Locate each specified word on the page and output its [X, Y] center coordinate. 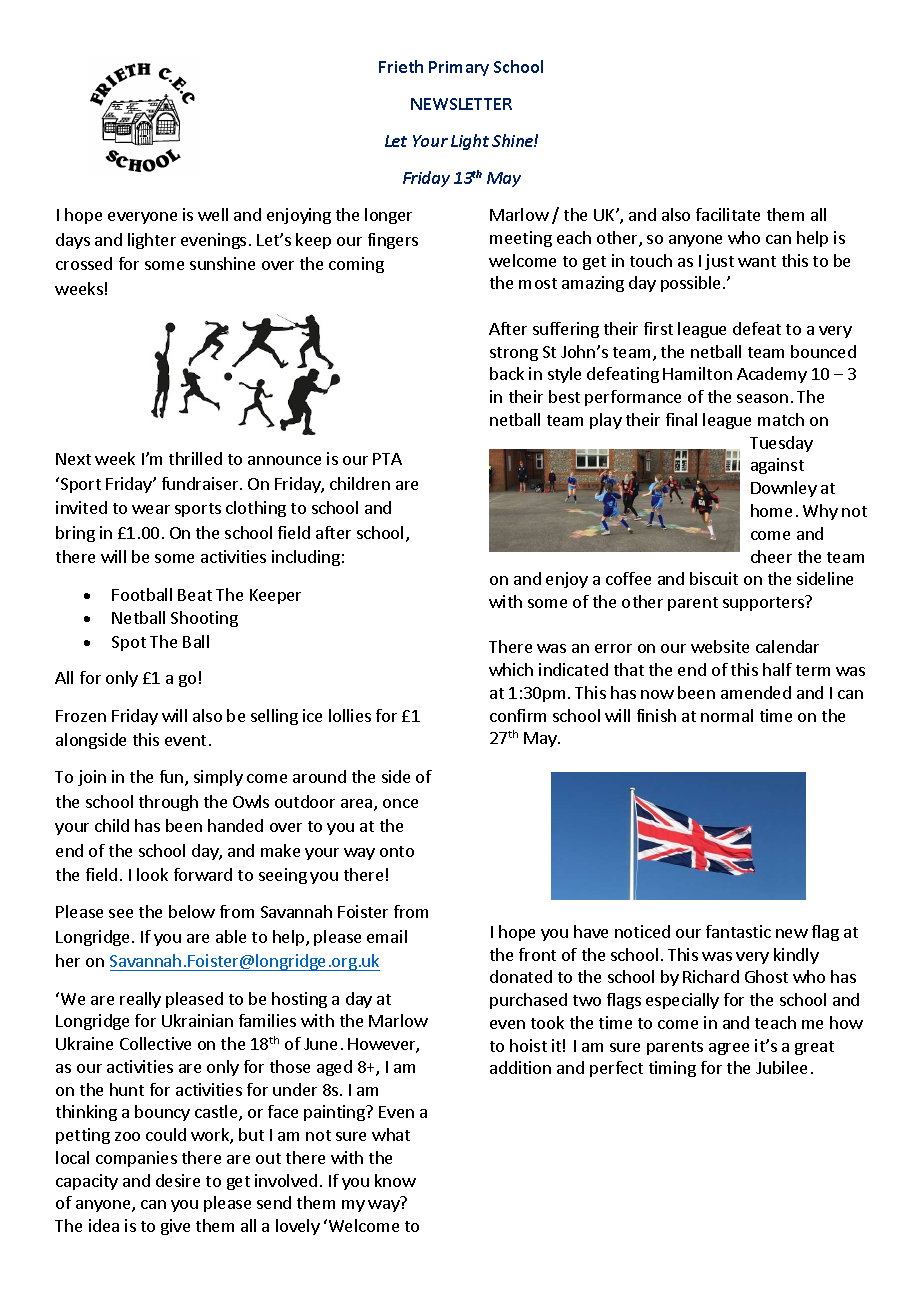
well [213, 214]
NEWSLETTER [461, 104]
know [395, 1180]
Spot [129, 643]
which [511, 669]
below [192, 911]
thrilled [195, 458]
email [387, 936]
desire [178, 1180]
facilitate [728, 214]
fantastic [738, 931]
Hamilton [697, 373]
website [720, 646]
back [507, 373]
